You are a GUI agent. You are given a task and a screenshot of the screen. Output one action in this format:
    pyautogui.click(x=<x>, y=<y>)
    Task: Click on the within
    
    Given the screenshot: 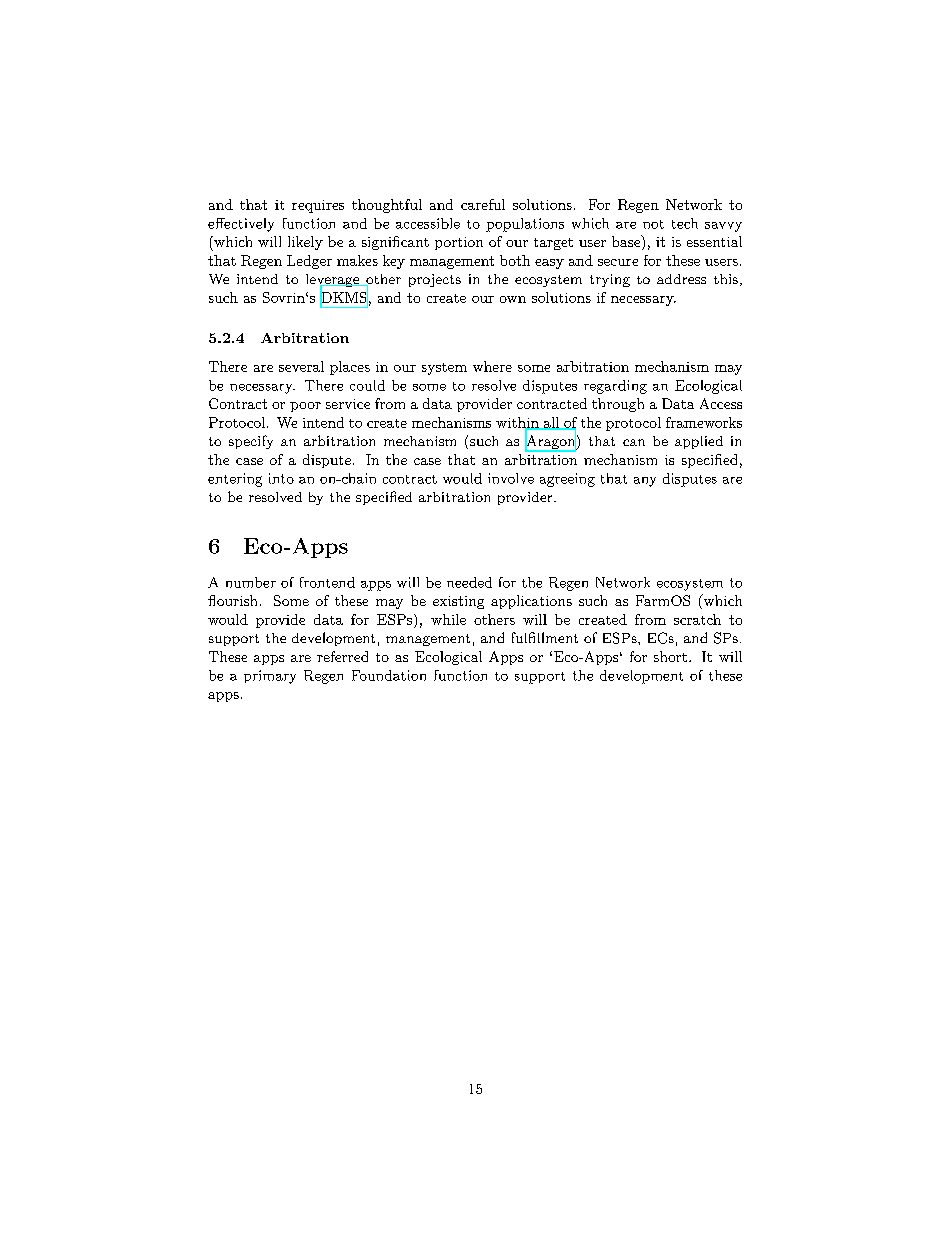 What is the action you would take?
    pyautogui.click(x=518, y=423)
